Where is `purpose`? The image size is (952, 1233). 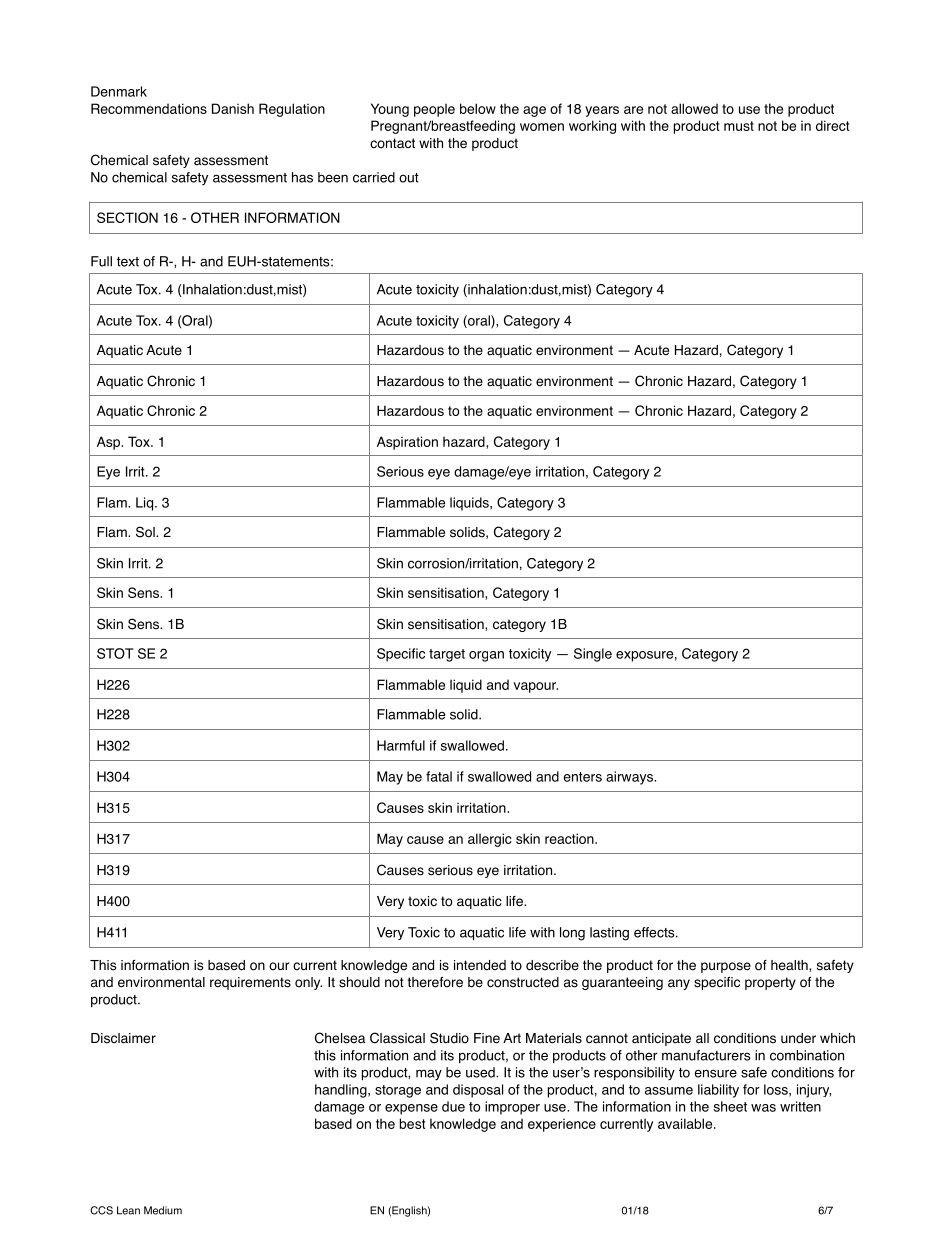 purpose is located at coordinates (726, 967).
